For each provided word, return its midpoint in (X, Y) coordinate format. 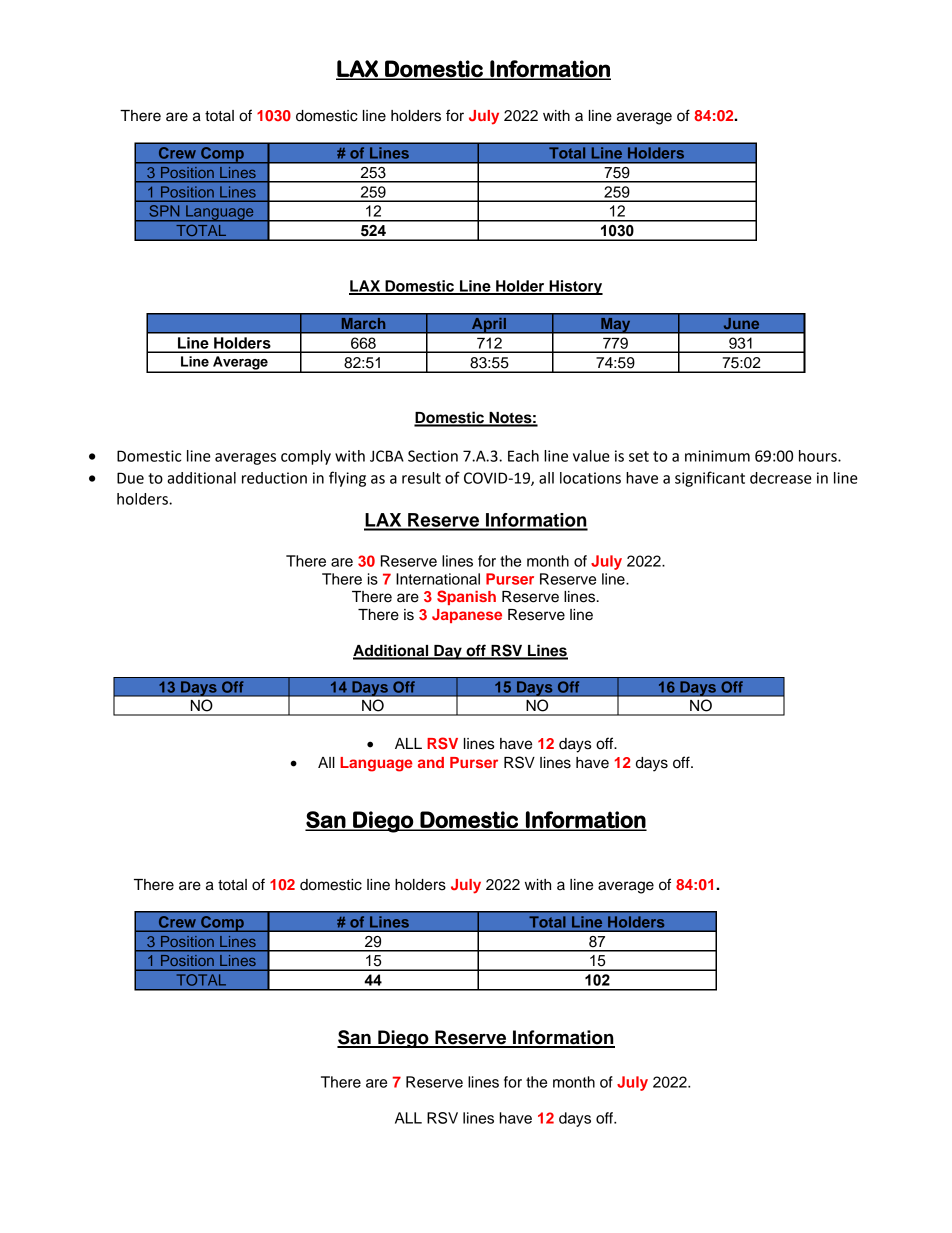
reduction (274, 478)
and (431, 762)
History (575, 287)
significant (710, 479)
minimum (717, 456)
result (421, 478)
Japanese (467, 616)
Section (433, 456)
